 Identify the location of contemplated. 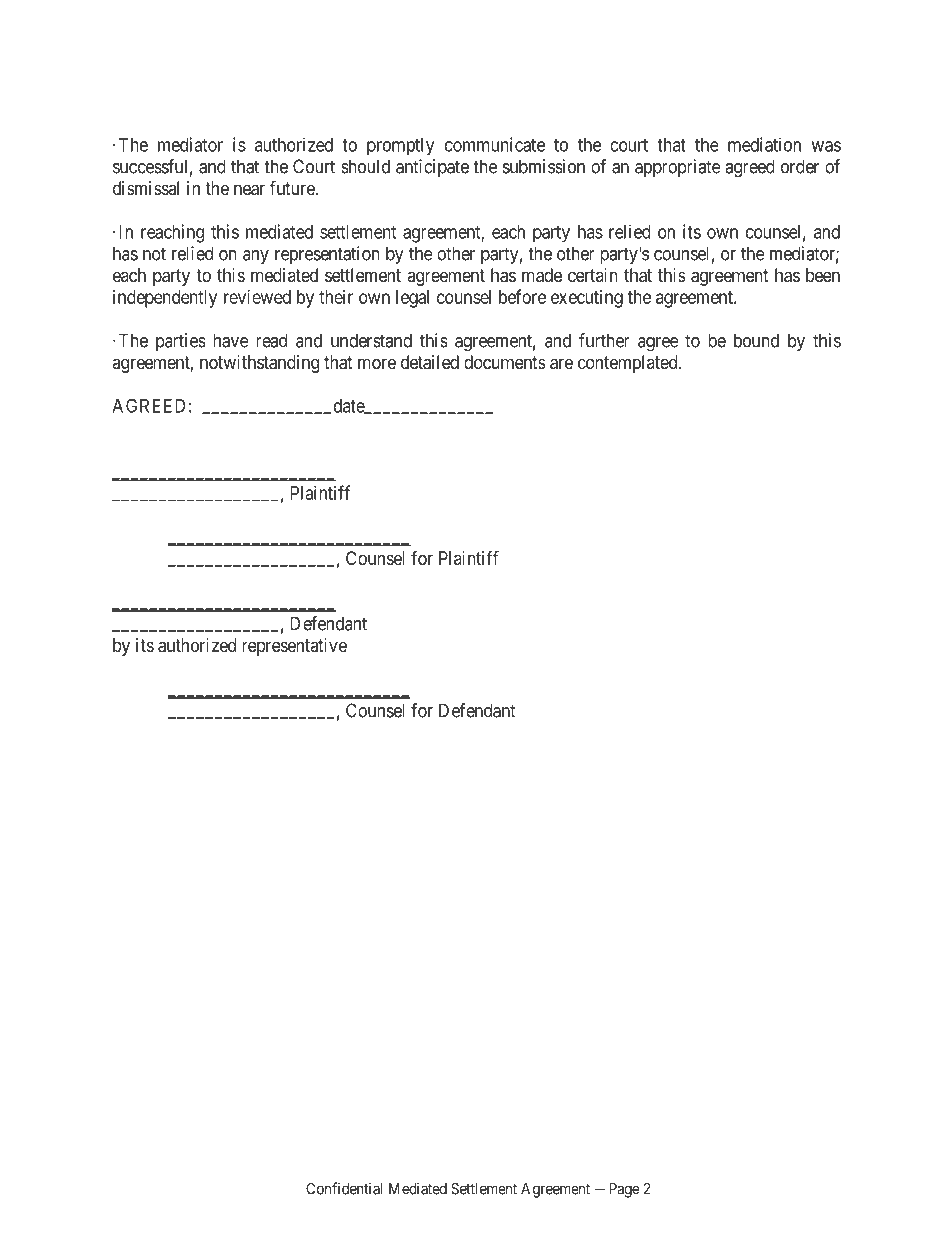
(629, 364).
